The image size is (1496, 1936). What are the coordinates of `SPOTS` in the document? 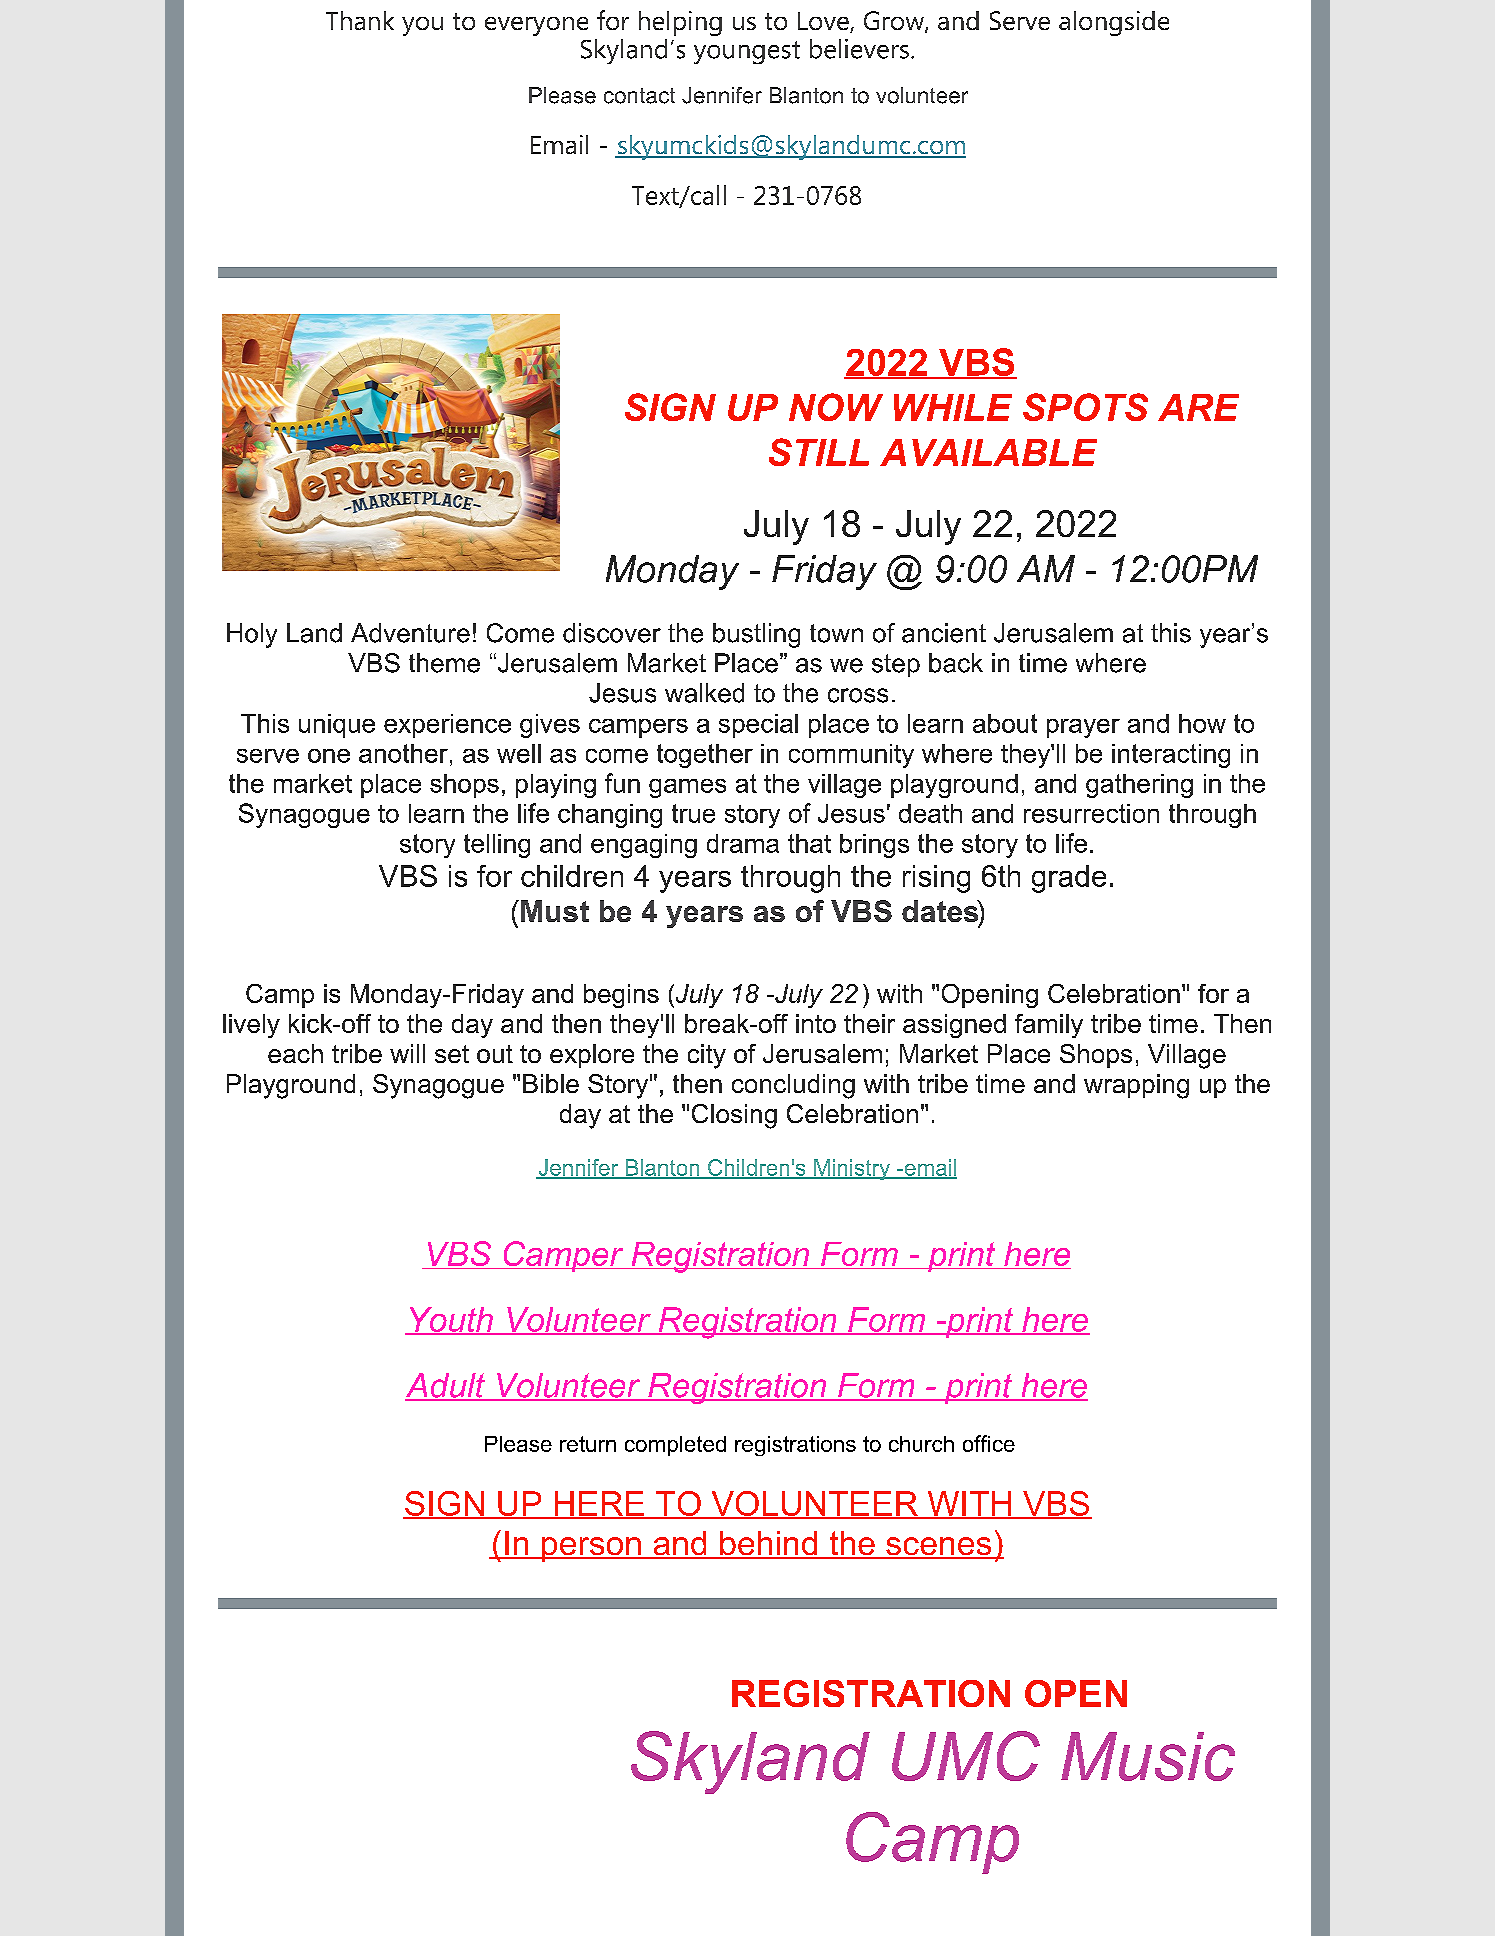 It's located at (1085, 407).
